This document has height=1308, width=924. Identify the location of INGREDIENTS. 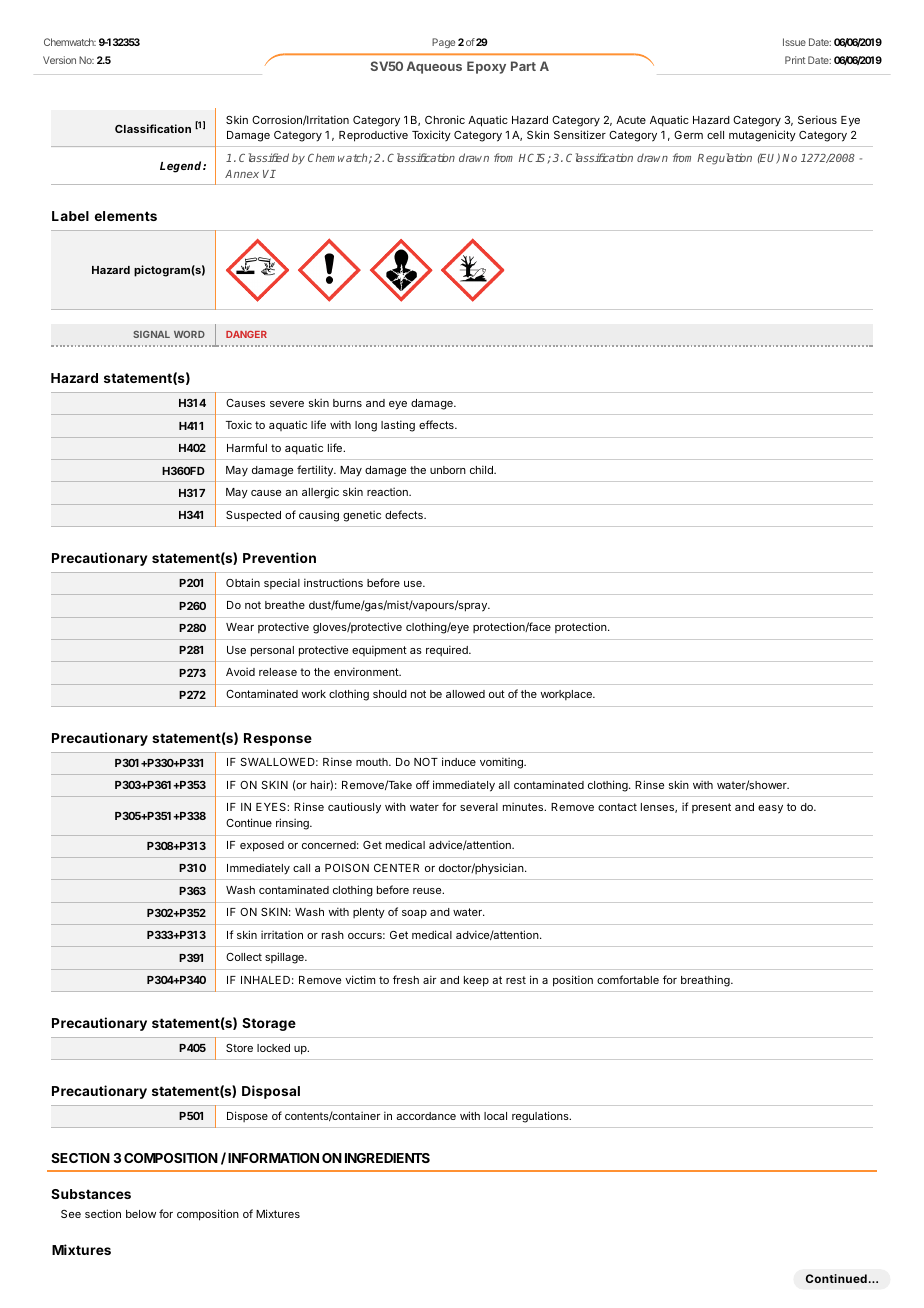
(387, 1158).
